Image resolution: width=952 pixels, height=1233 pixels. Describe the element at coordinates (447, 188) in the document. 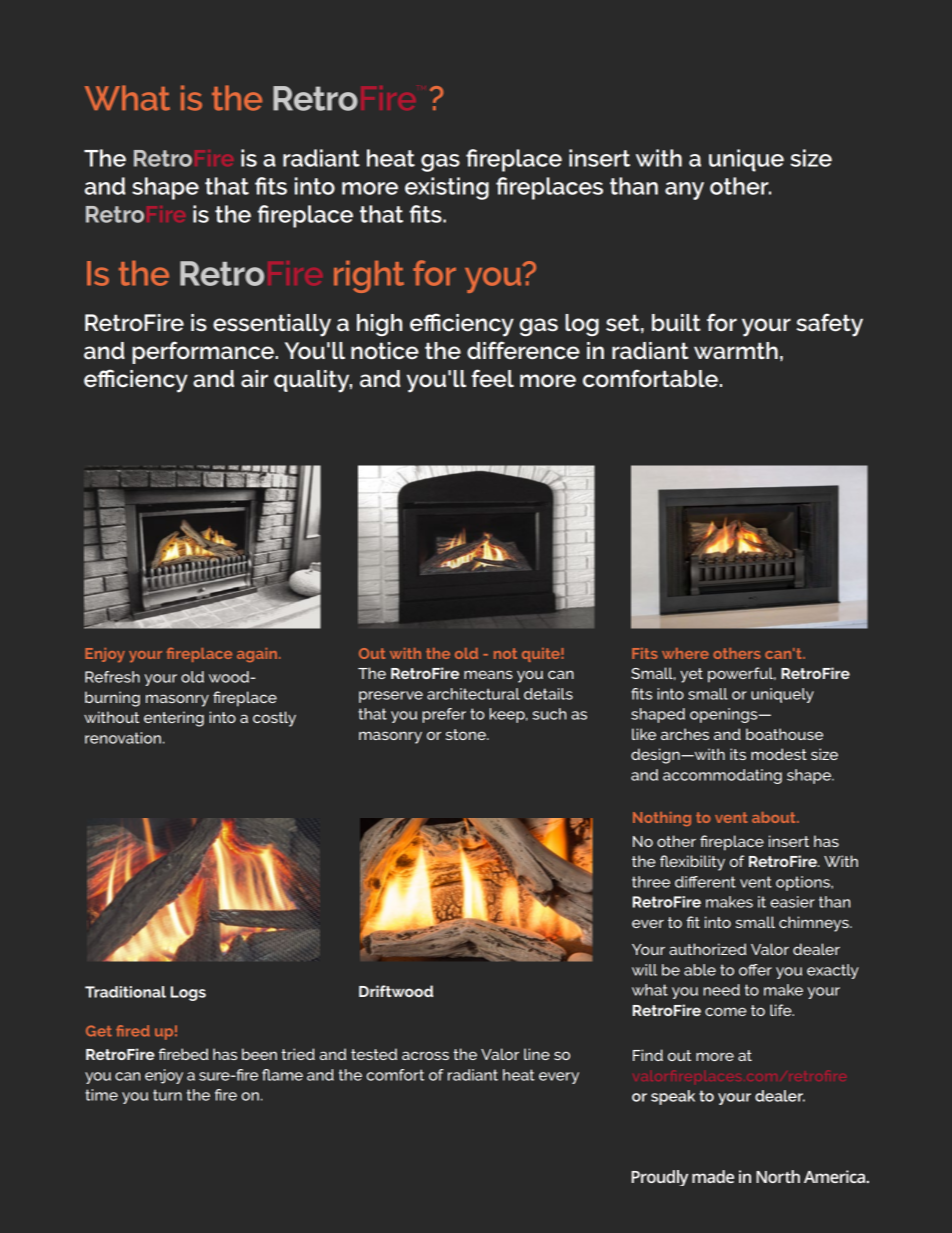

I see `existing` at that location.
